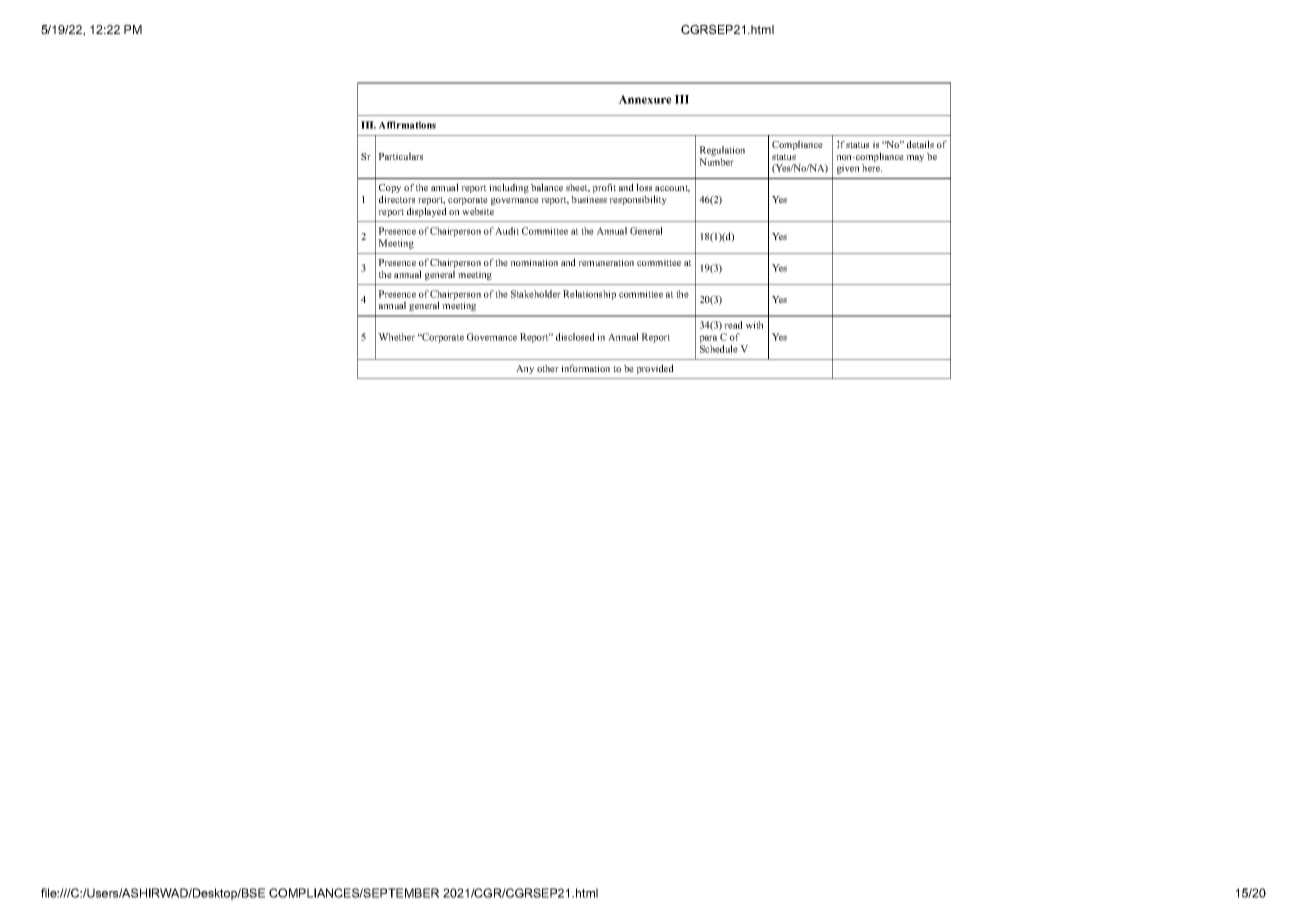  I want to click on details, so click(920, 144).
